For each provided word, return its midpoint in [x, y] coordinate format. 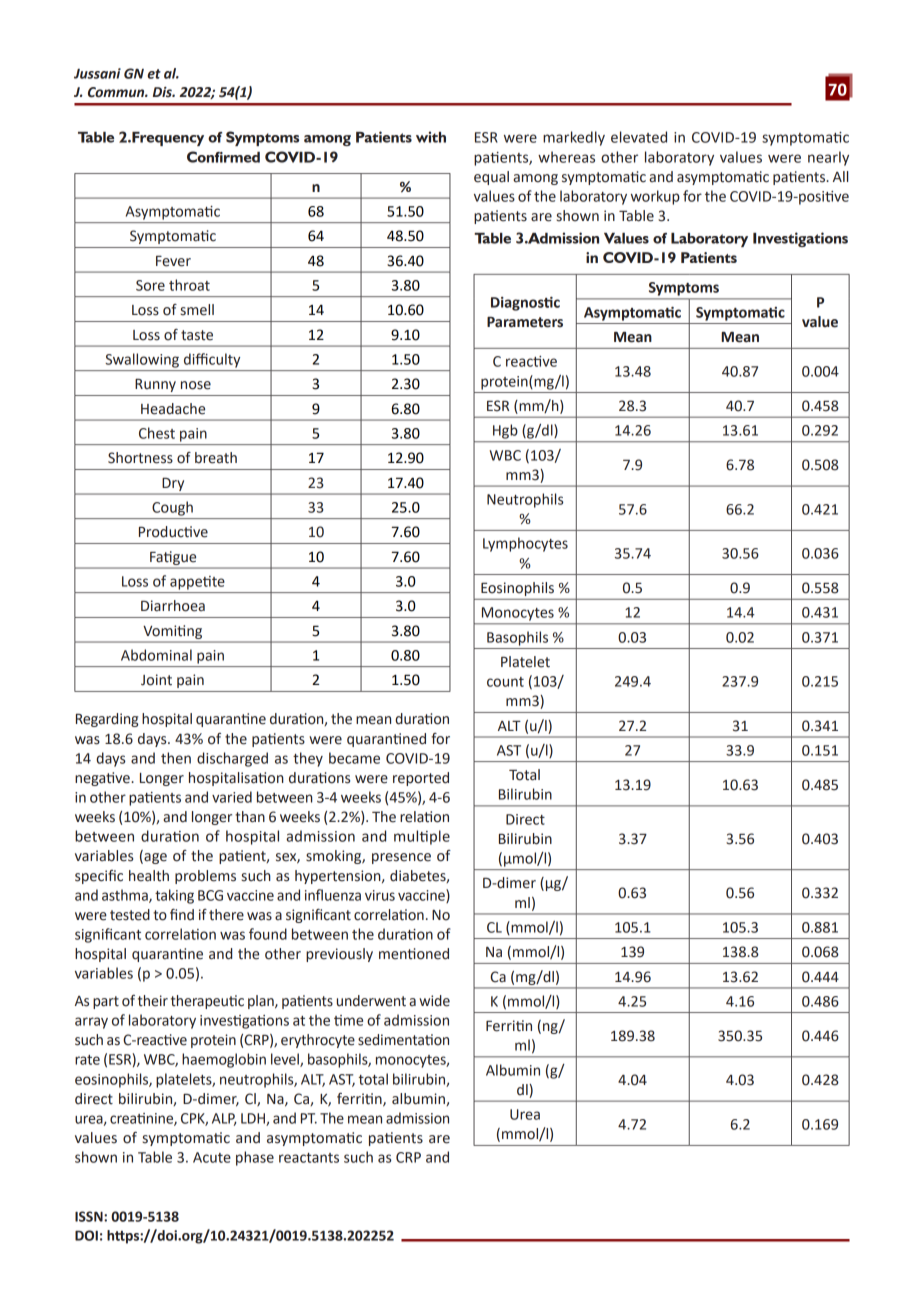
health [149, 876]
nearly [828, 158]
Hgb [505, 431]
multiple [422, 837]
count [505, 682]
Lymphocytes [525, 544]
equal [491, 178]
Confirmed [223, 157]
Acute [212, 1157]
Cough [172, 508]
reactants [309, 1158]
